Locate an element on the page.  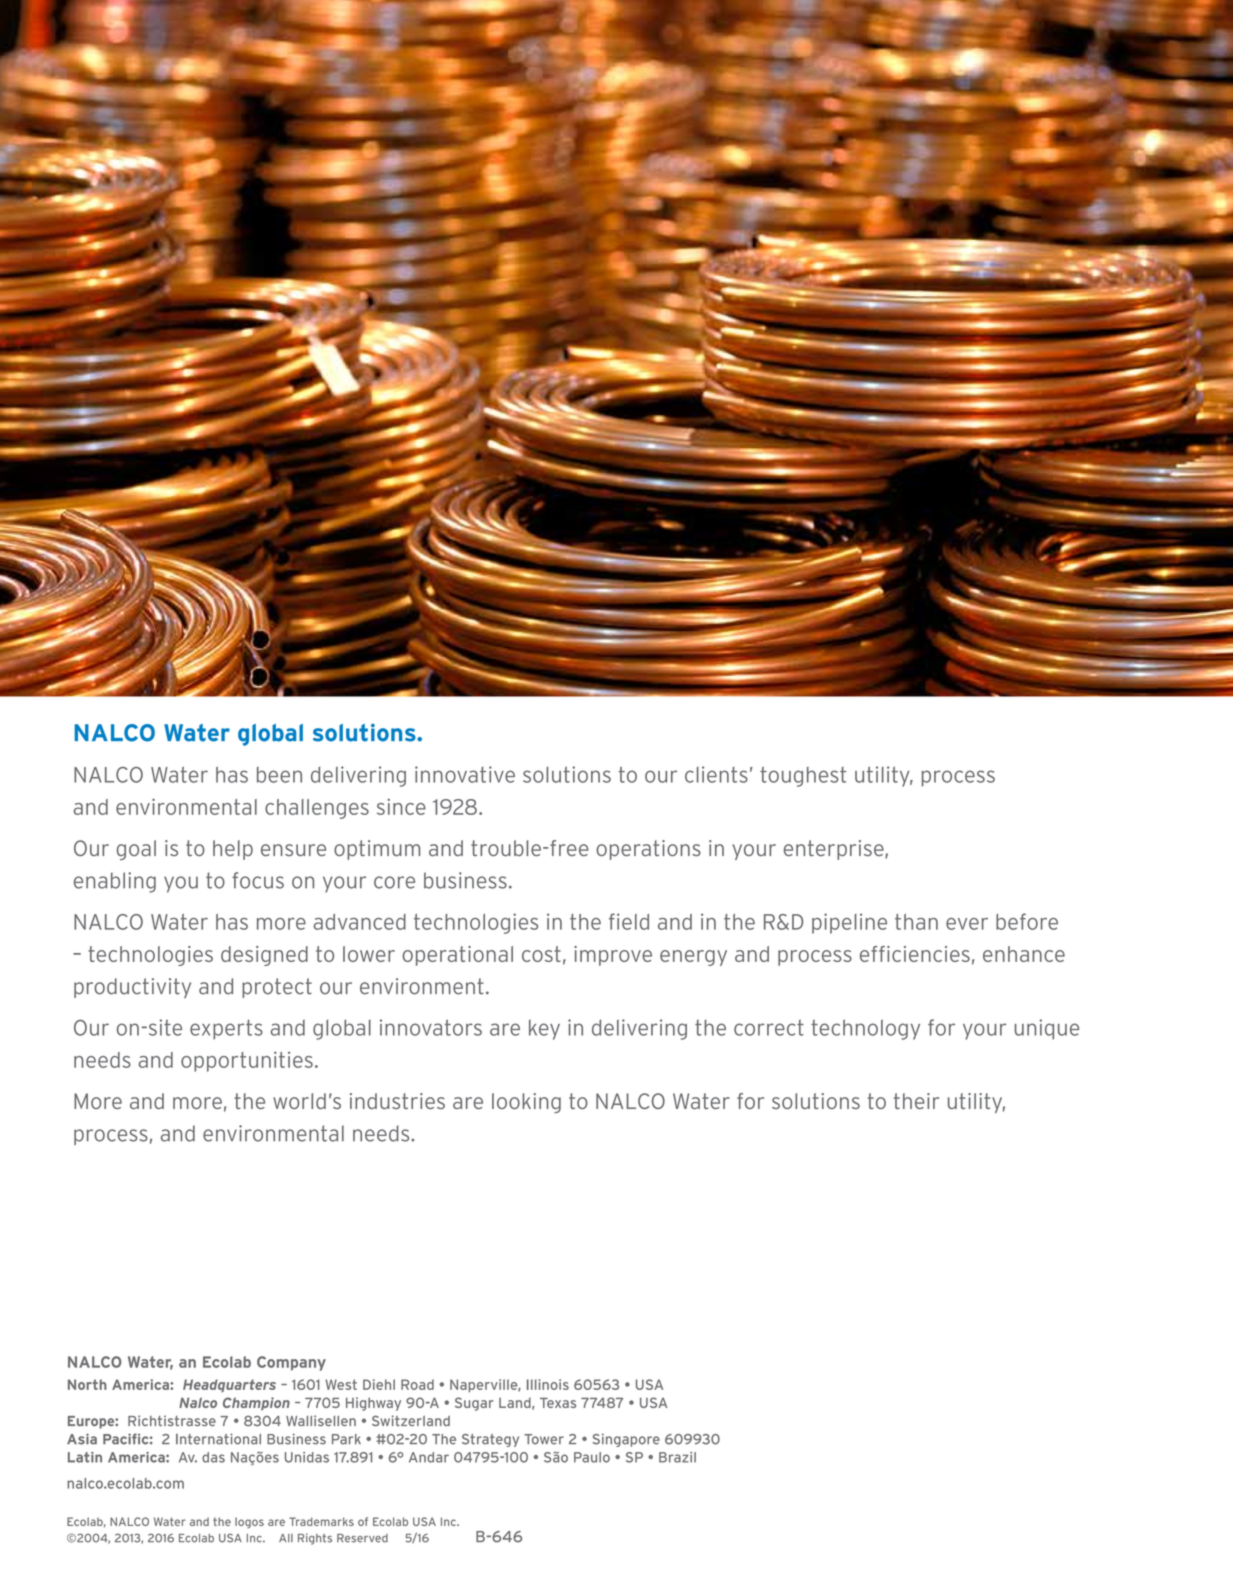
toughest is located at coordinates (803, 777).
